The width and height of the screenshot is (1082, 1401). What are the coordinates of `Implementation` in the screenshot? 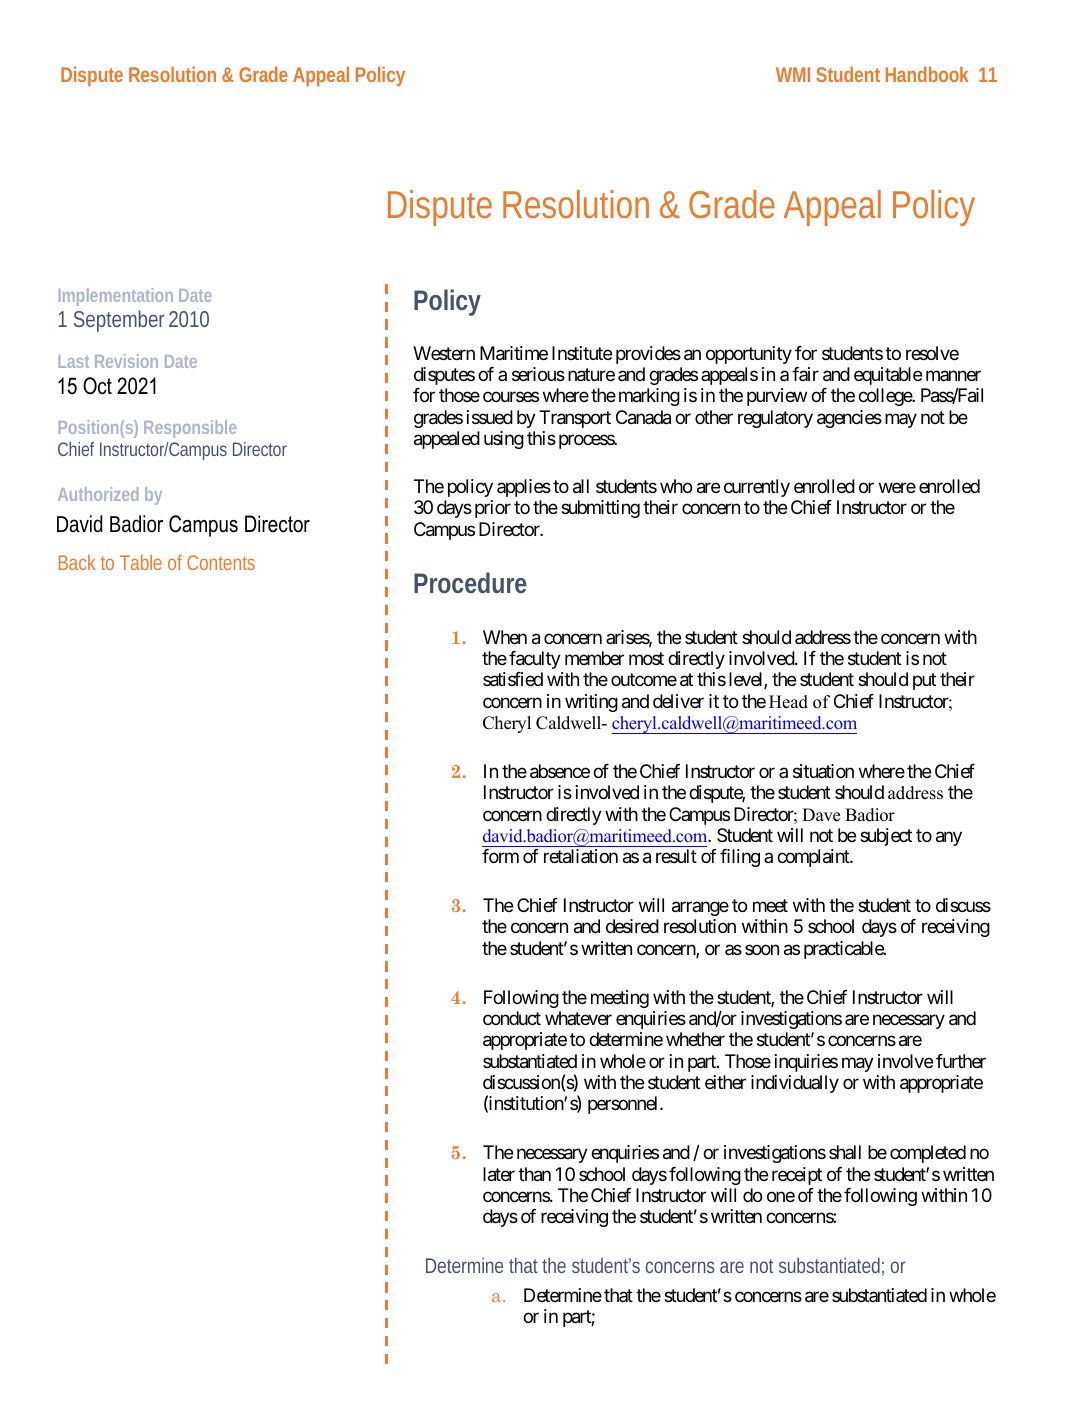 It's located at (116, 297).
